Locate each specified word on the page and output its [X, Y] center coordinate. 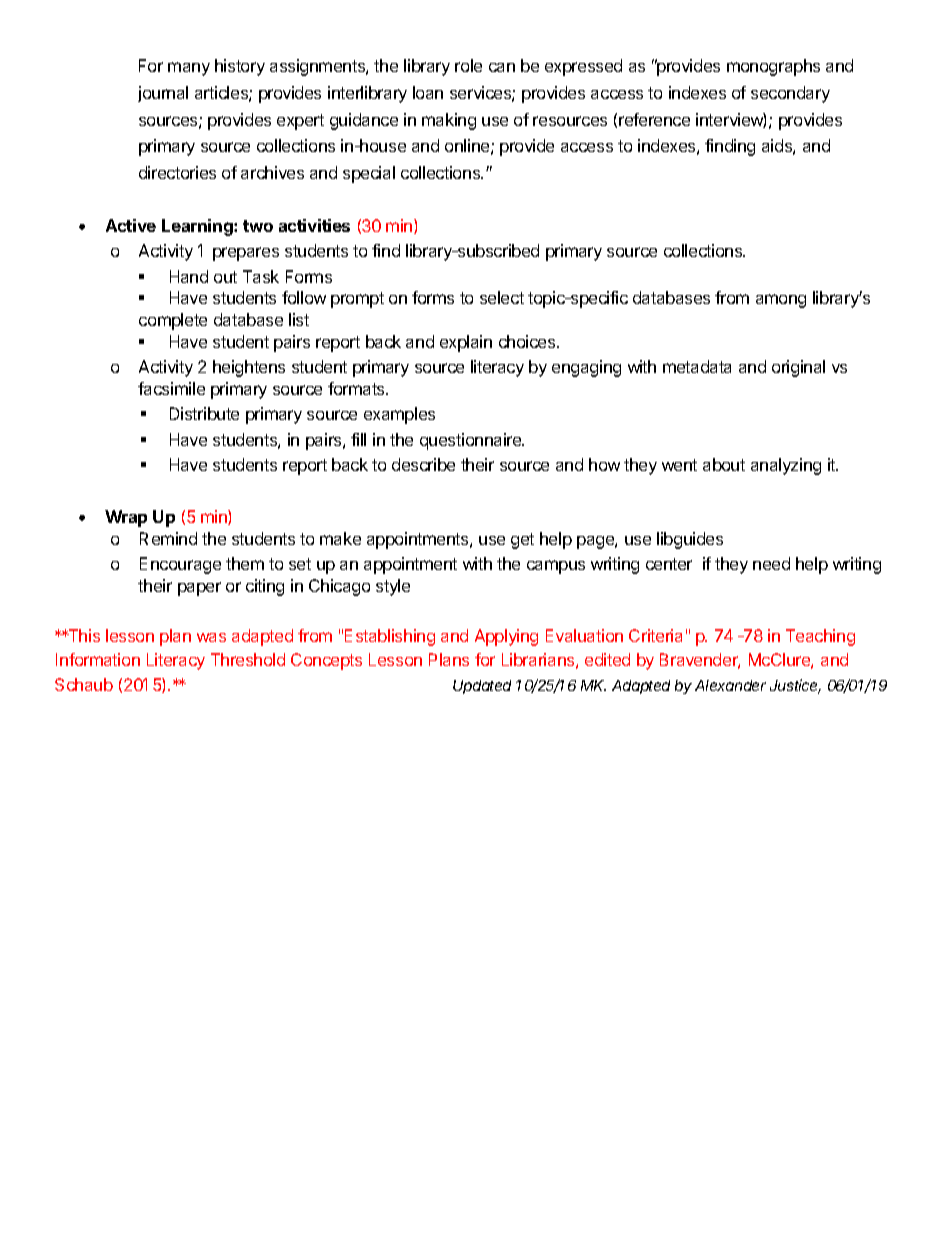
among [781, 301]
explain [466, 343]
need [771, 563]
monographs [773, 67]
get [522, 541]
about [724, 464]
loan [428, 92]
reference [654, 119]
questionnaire [472, 441]
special [369, 174]
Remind [168, 538]
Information [98, 659]
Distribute [204, 413]
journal [163, 94]
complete [173, 321]
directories [177, 172]
